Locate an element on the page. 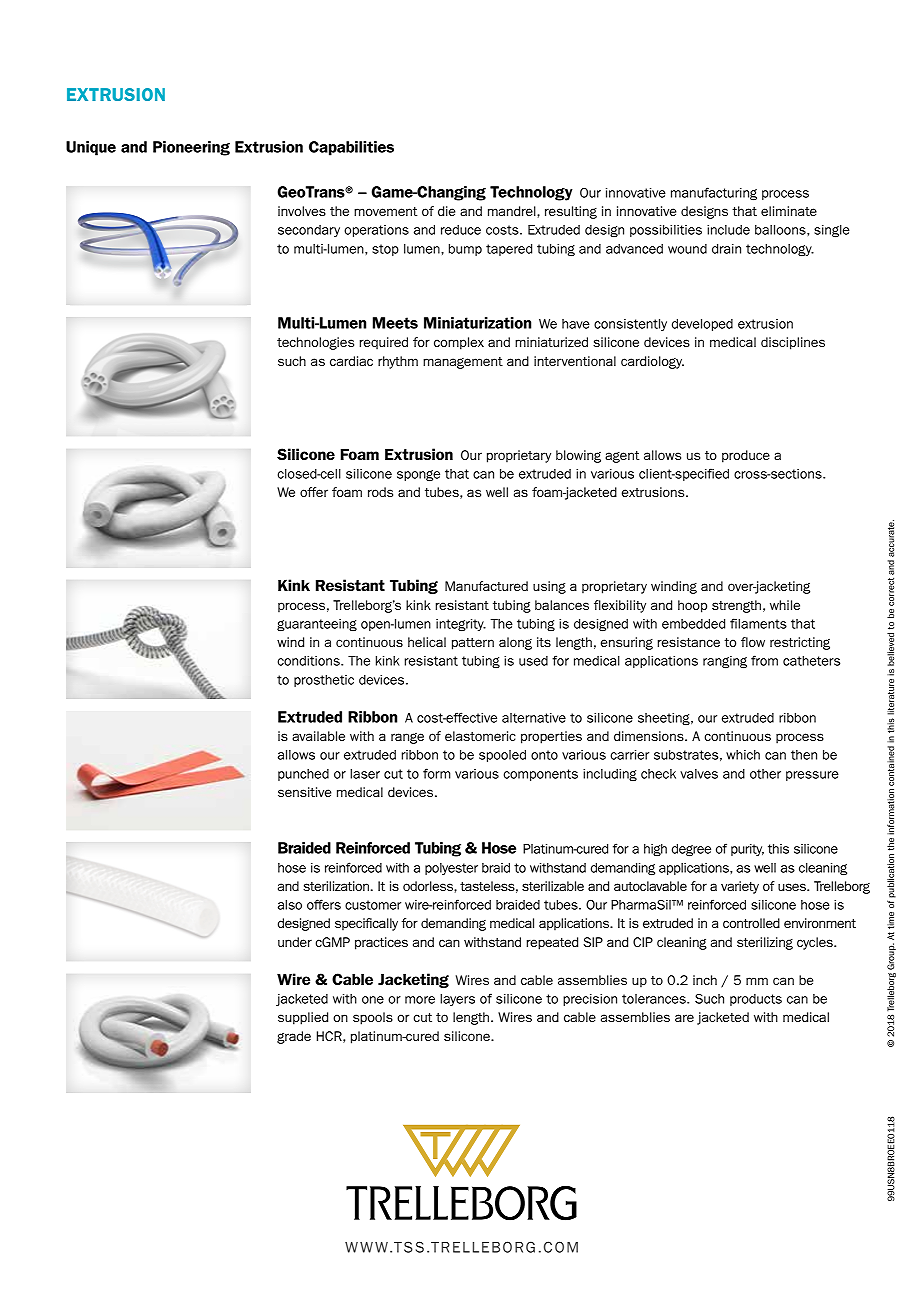  Pioneering is located at coordinates (191, 148).
